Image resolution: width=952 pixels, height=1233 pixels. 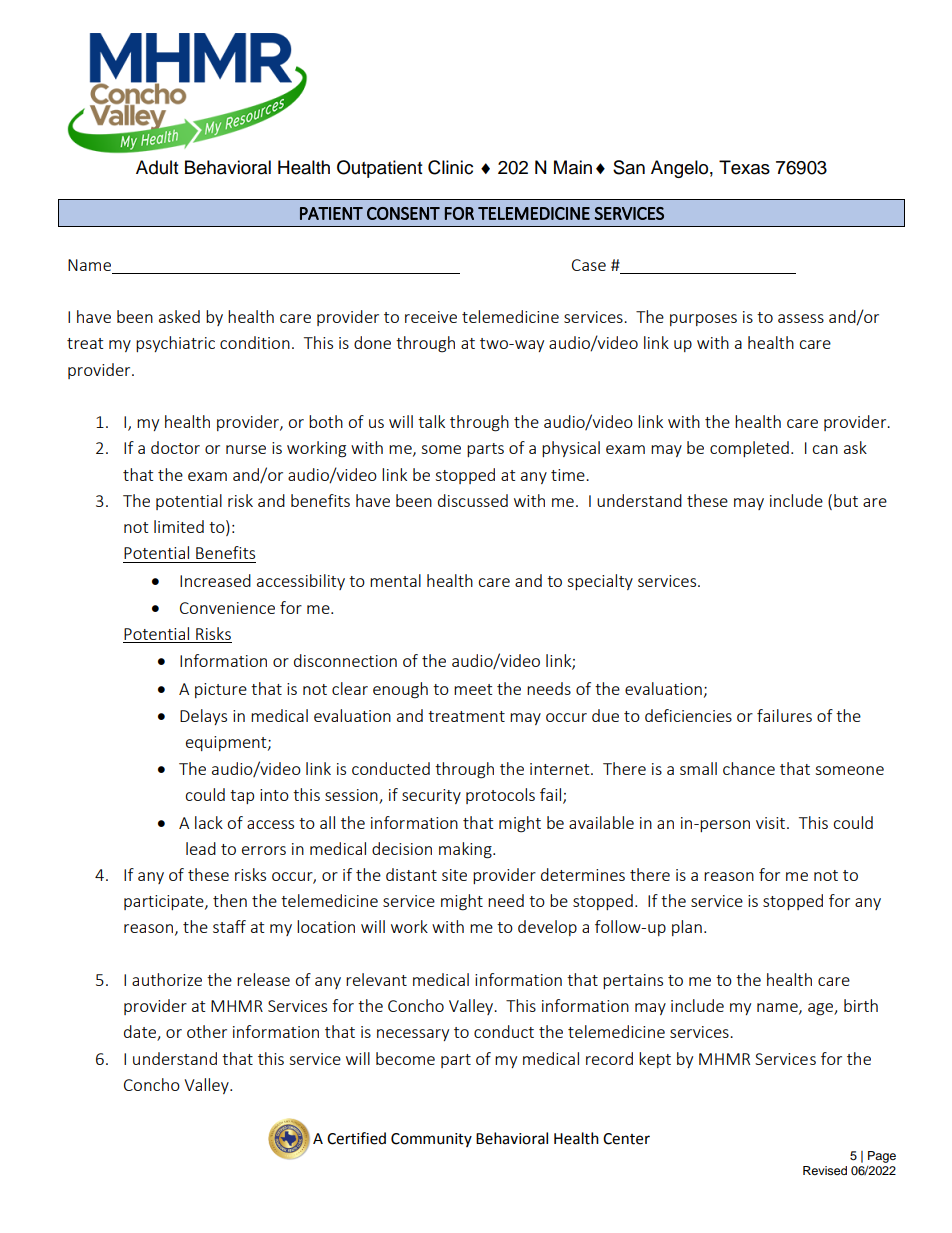 I want to click on lack, so click(x=209, y=822).
